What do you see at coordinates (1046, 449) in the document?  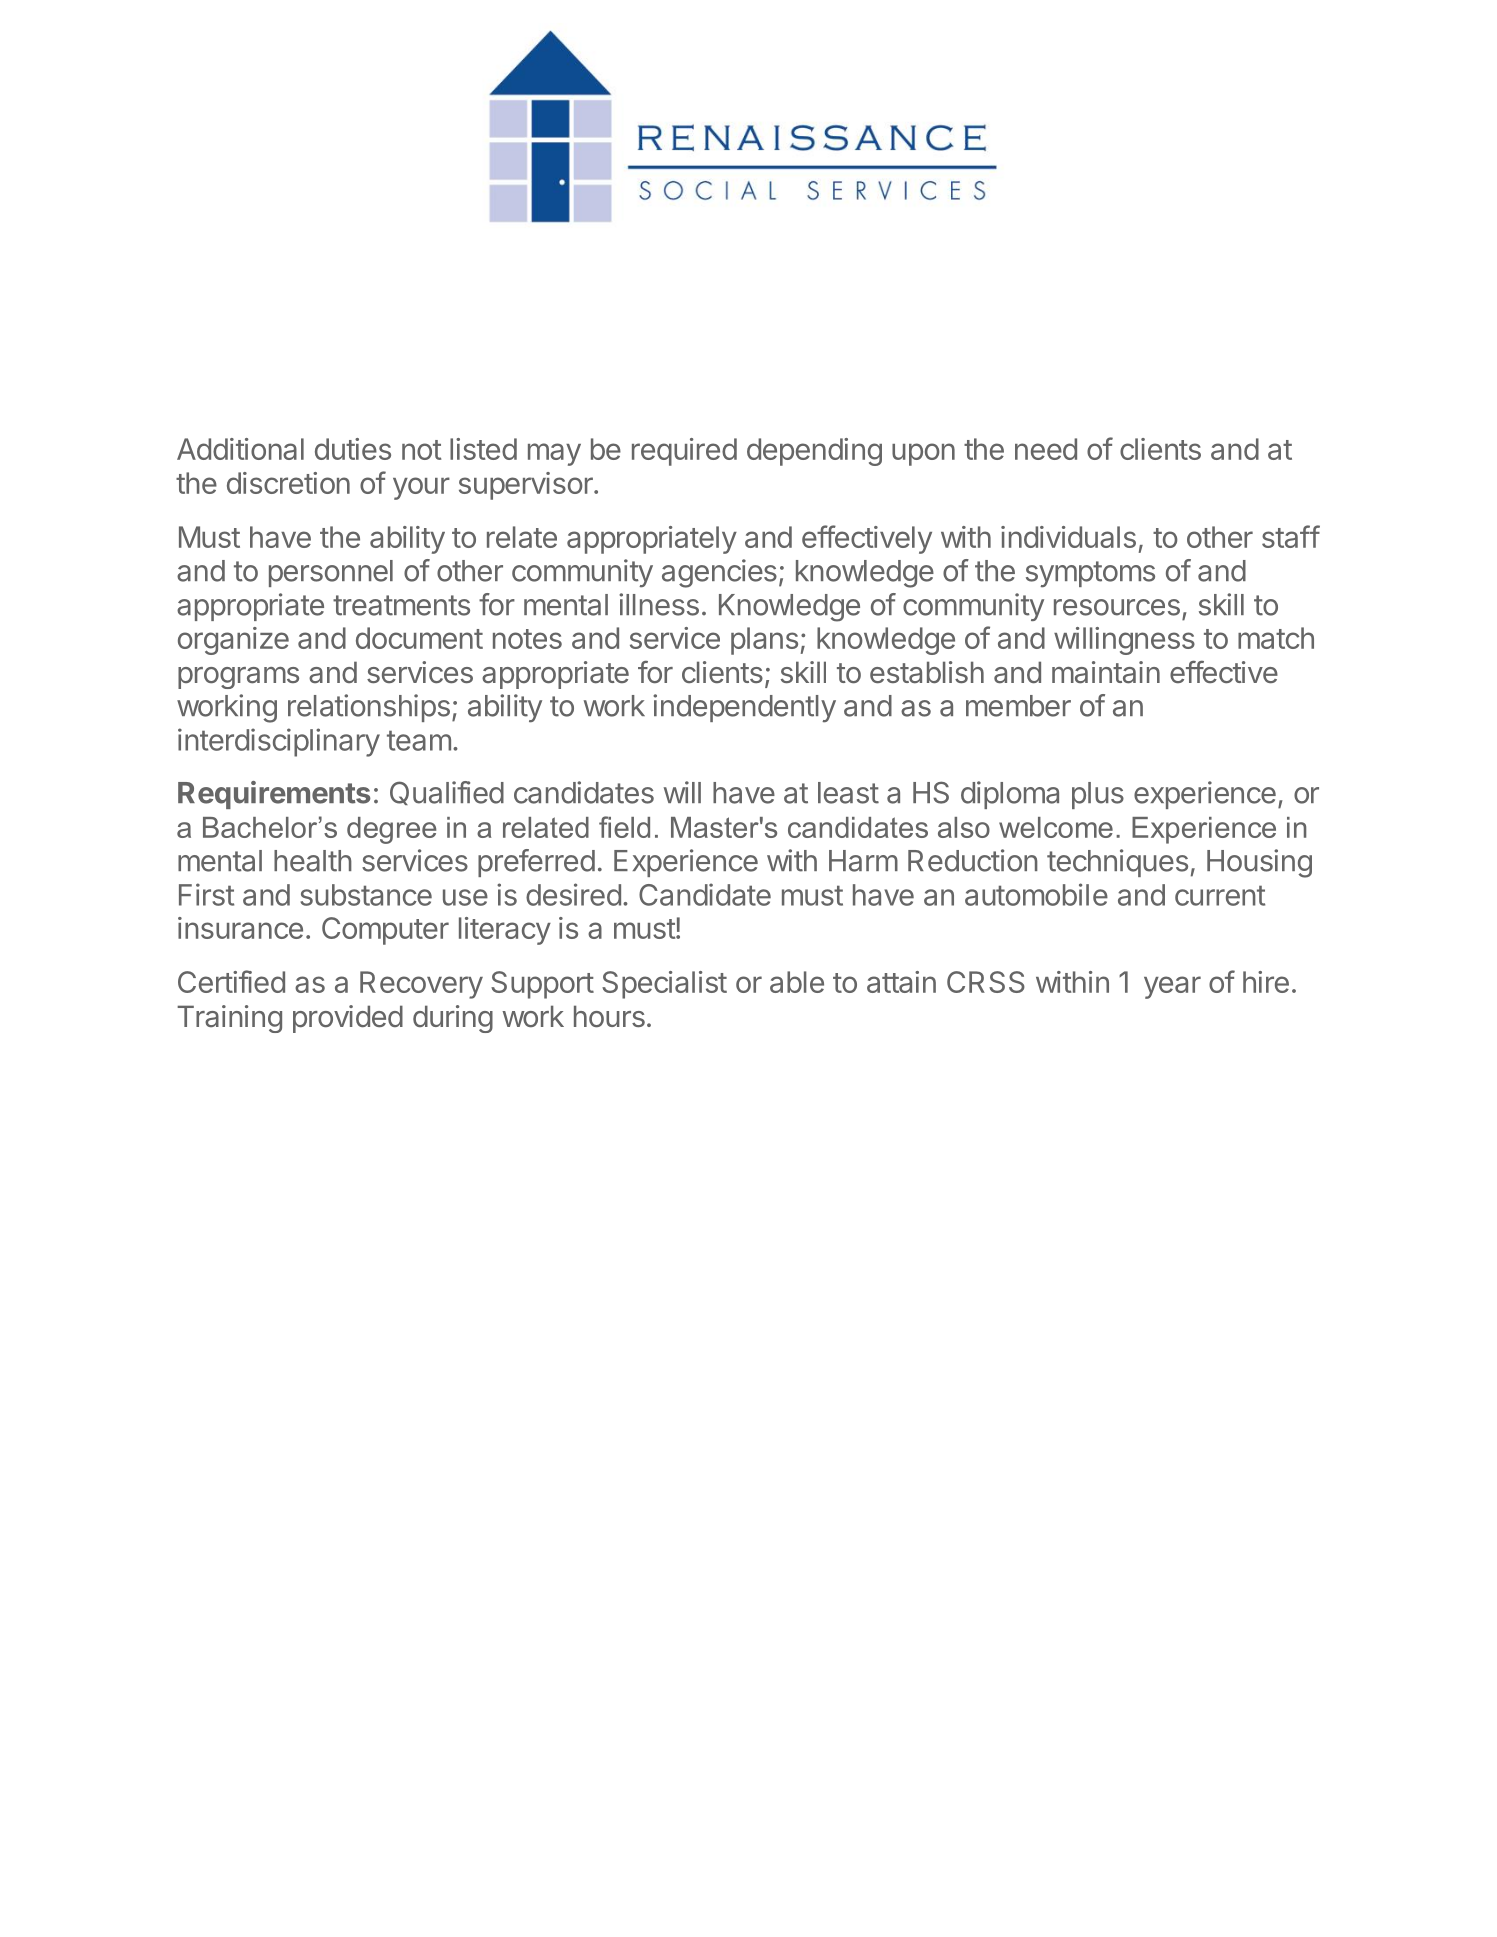 I see `need` at bounding box center [1046, 449].
